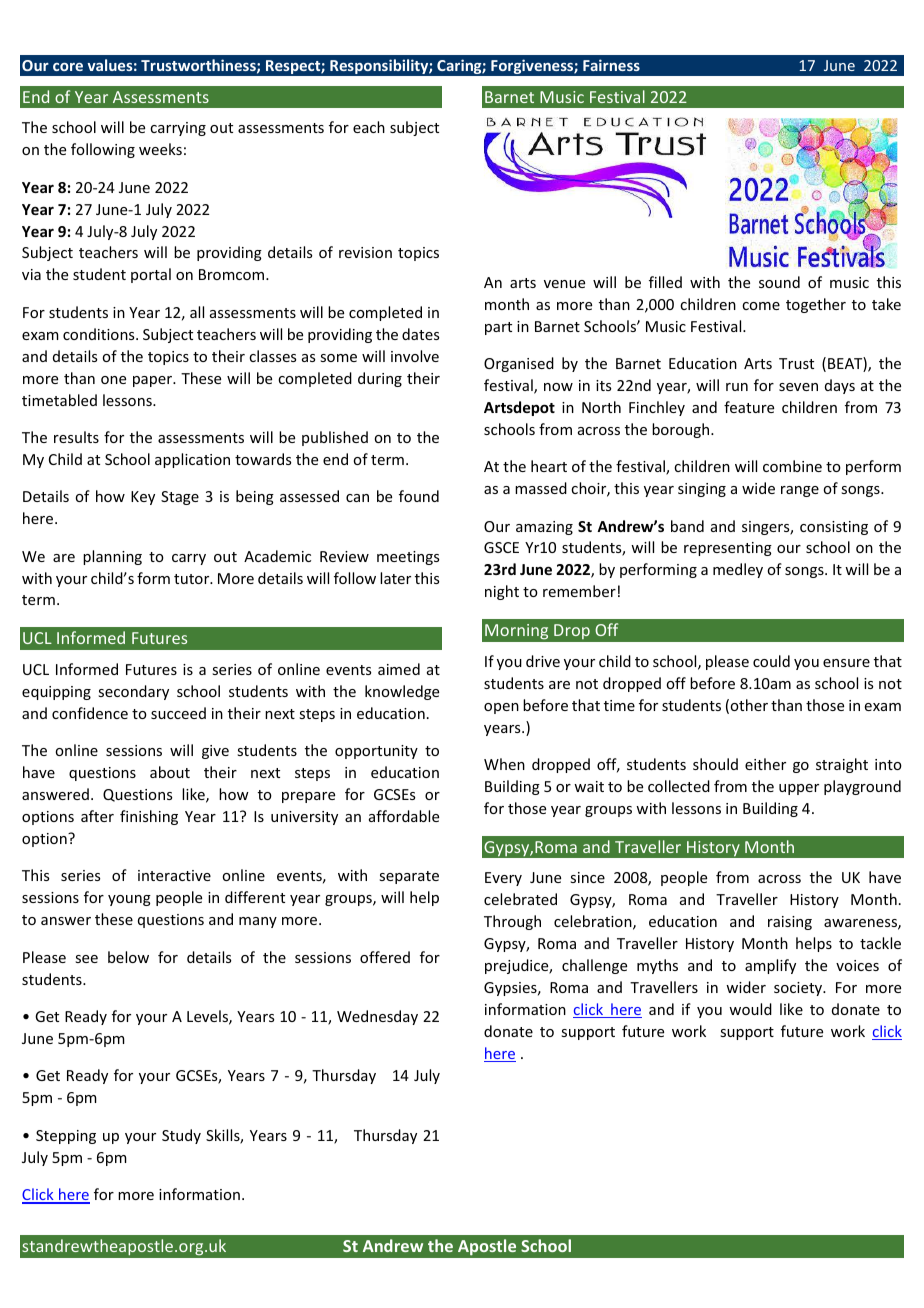  I want to click on Study, so click(181, 1136).
